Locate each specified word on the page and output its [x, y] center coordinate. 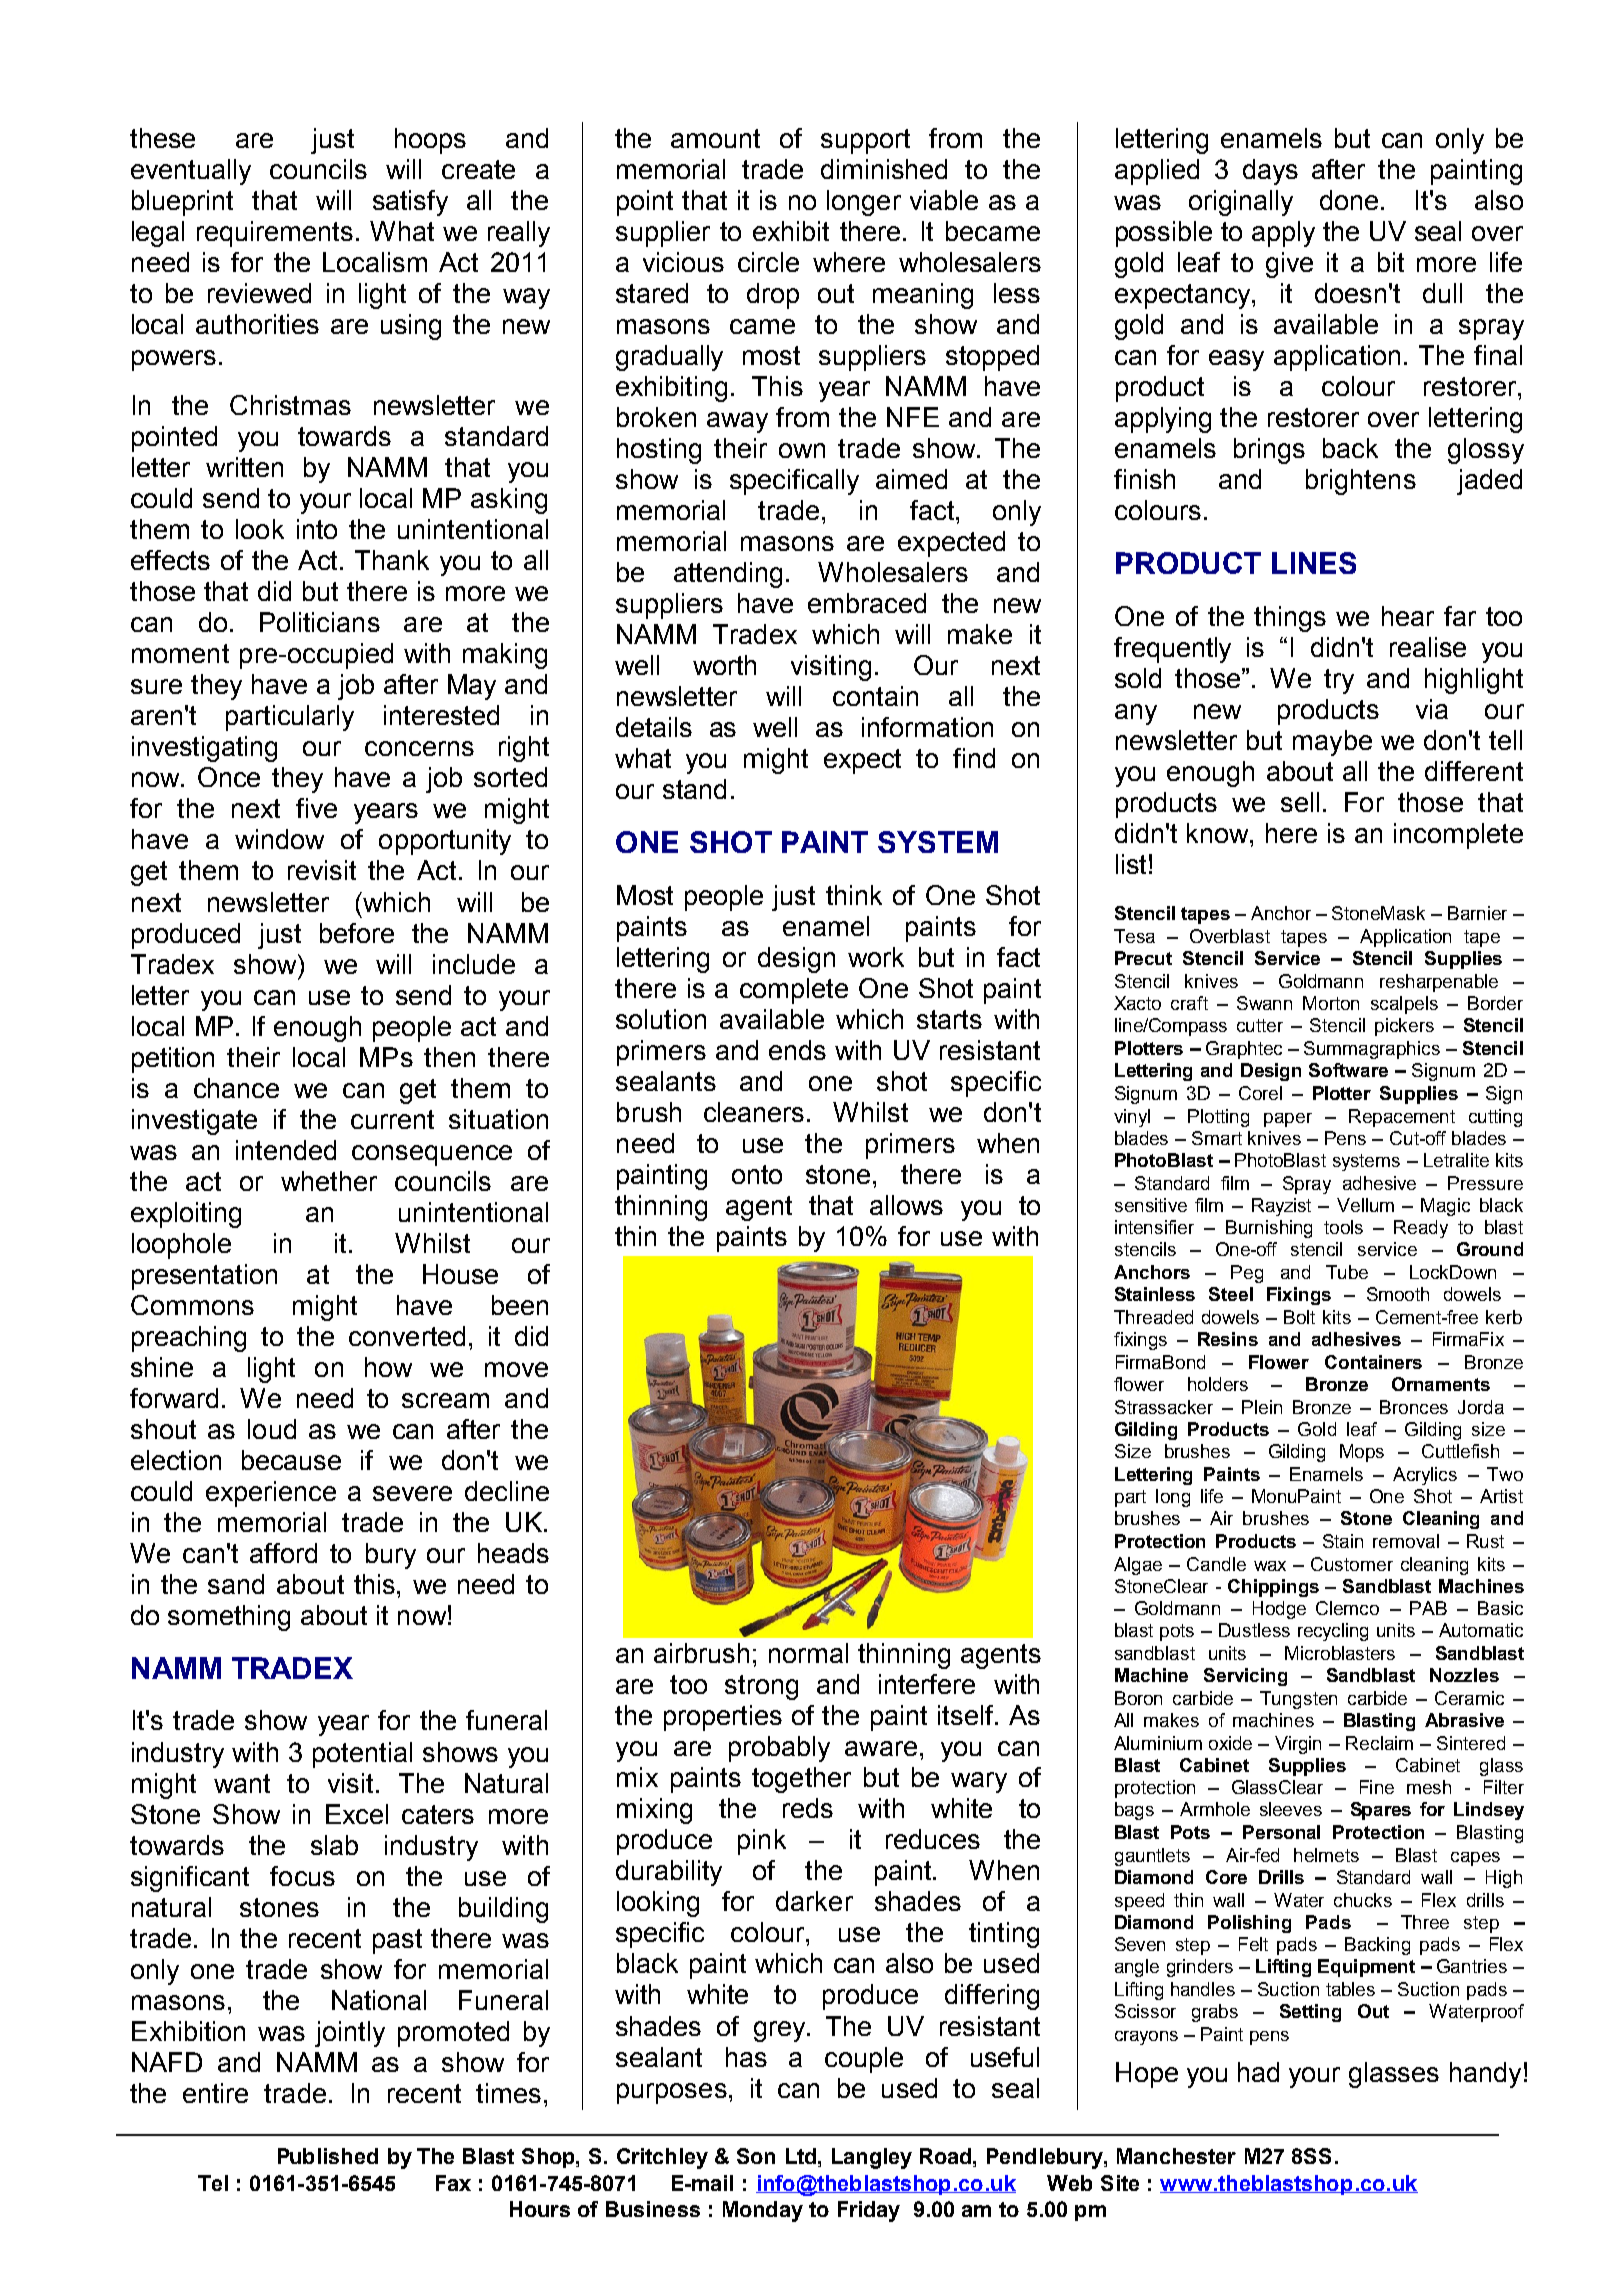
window [279, 839]
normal [808, 1653]
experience [271, 1494]
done [1351, 200]
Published [328, 2156]
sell [1300, 802]
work [876, 957]
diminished [884, 169]
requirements [275, 234]
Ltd [801, 2156]
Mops [1362, 1453]
